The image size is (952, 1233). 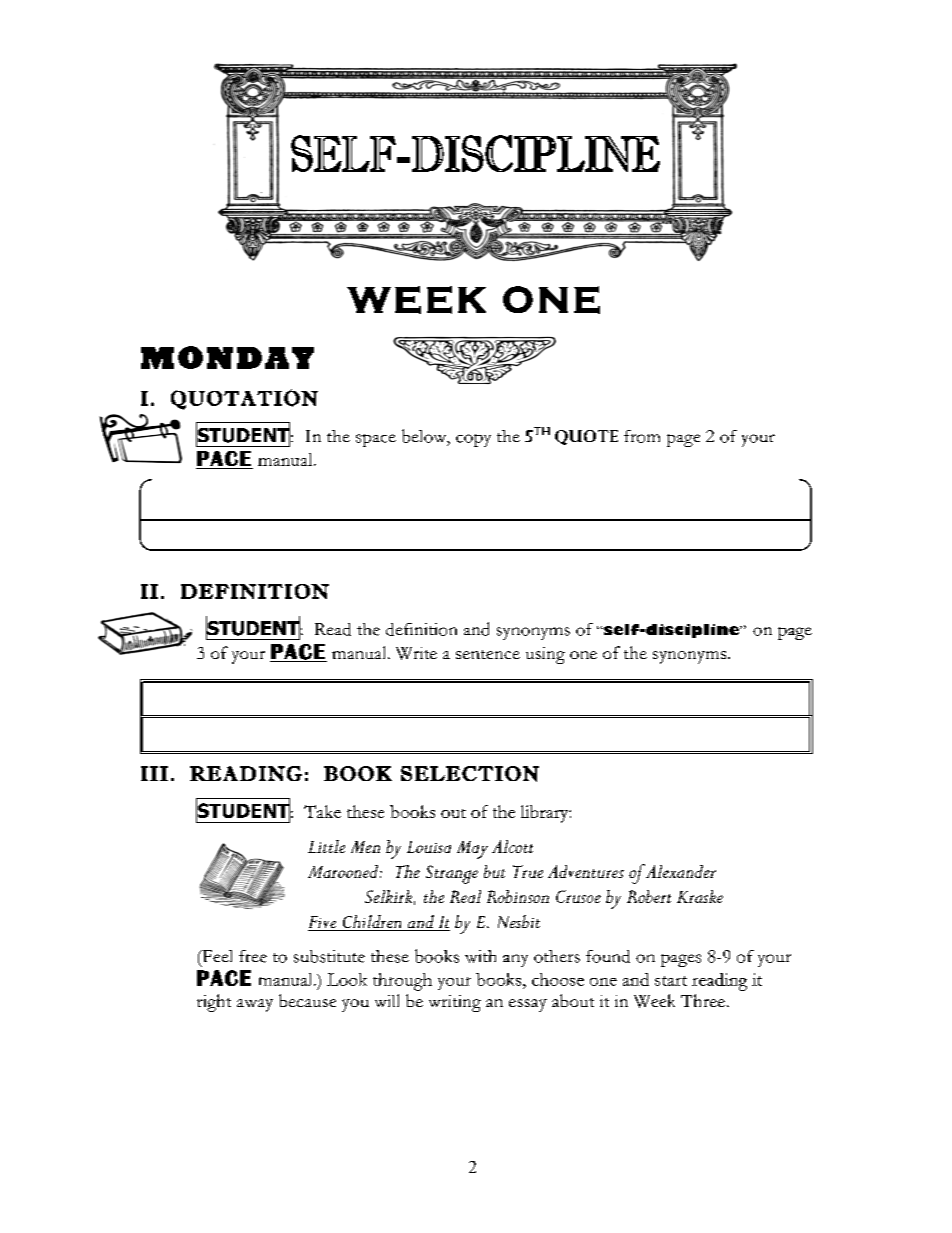 What do you see at coordinates (545, 655) in the image?
I see `using` at bounding box center [545, 655].
